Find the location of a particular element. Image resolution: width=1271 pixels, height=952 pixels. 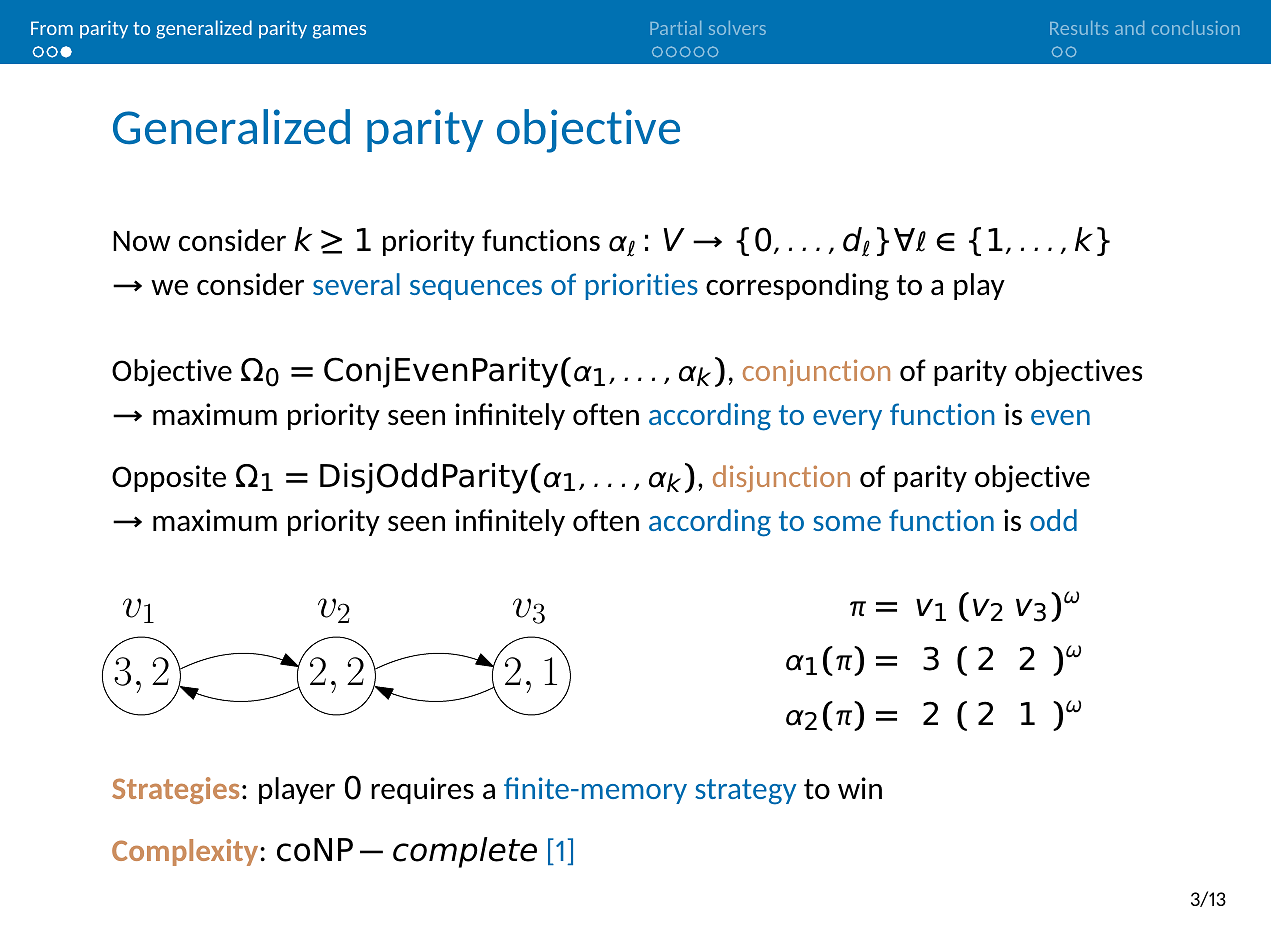

disjunction is located at coordinates (781, 478).
